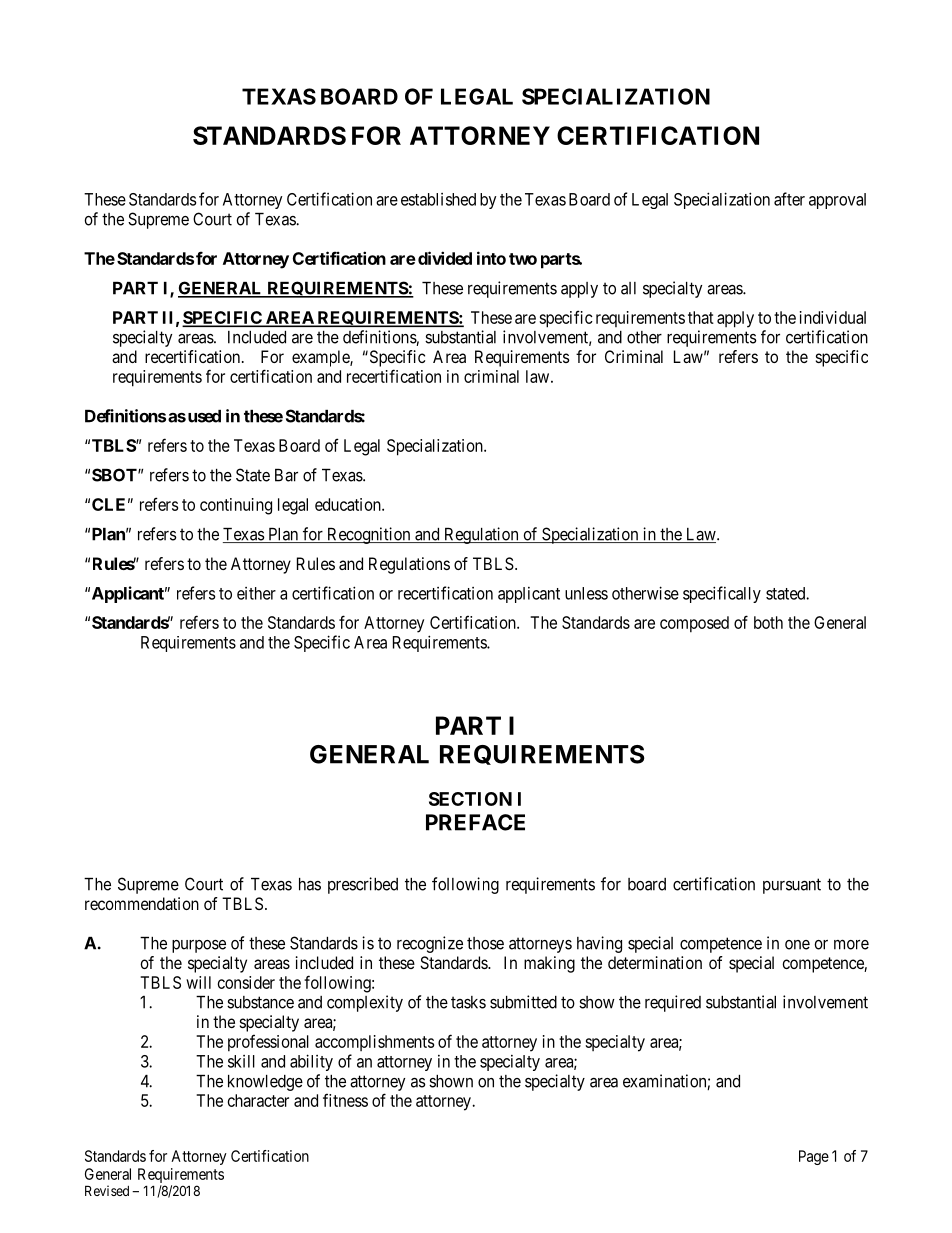 This image has height=1233, width=952. What do you see at coordinates (438, 199) in the image?
I see `established` at bounding box center [438, 199].
